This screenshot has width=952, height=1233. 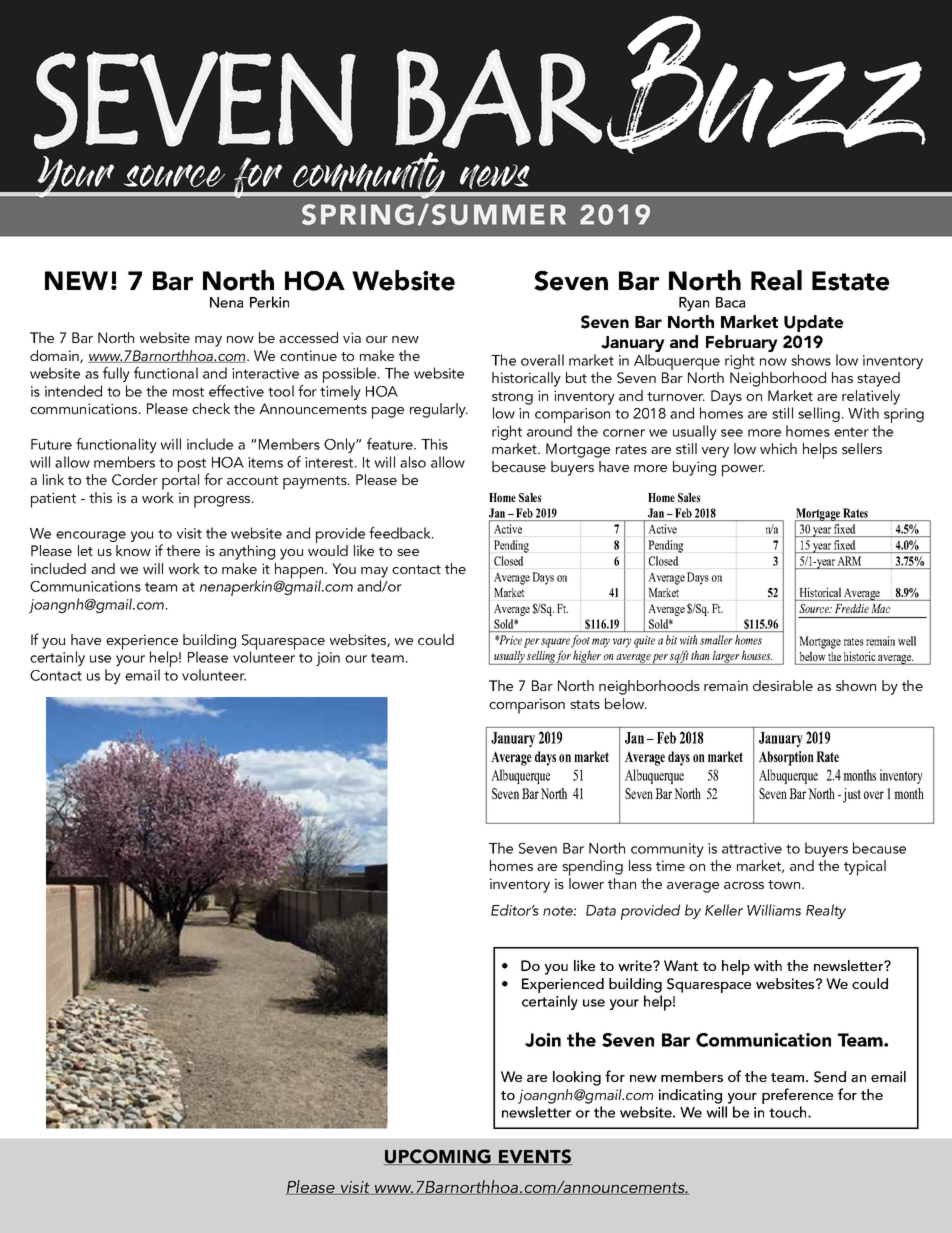 I want to click on Estate, so click(x=850, y=281).
